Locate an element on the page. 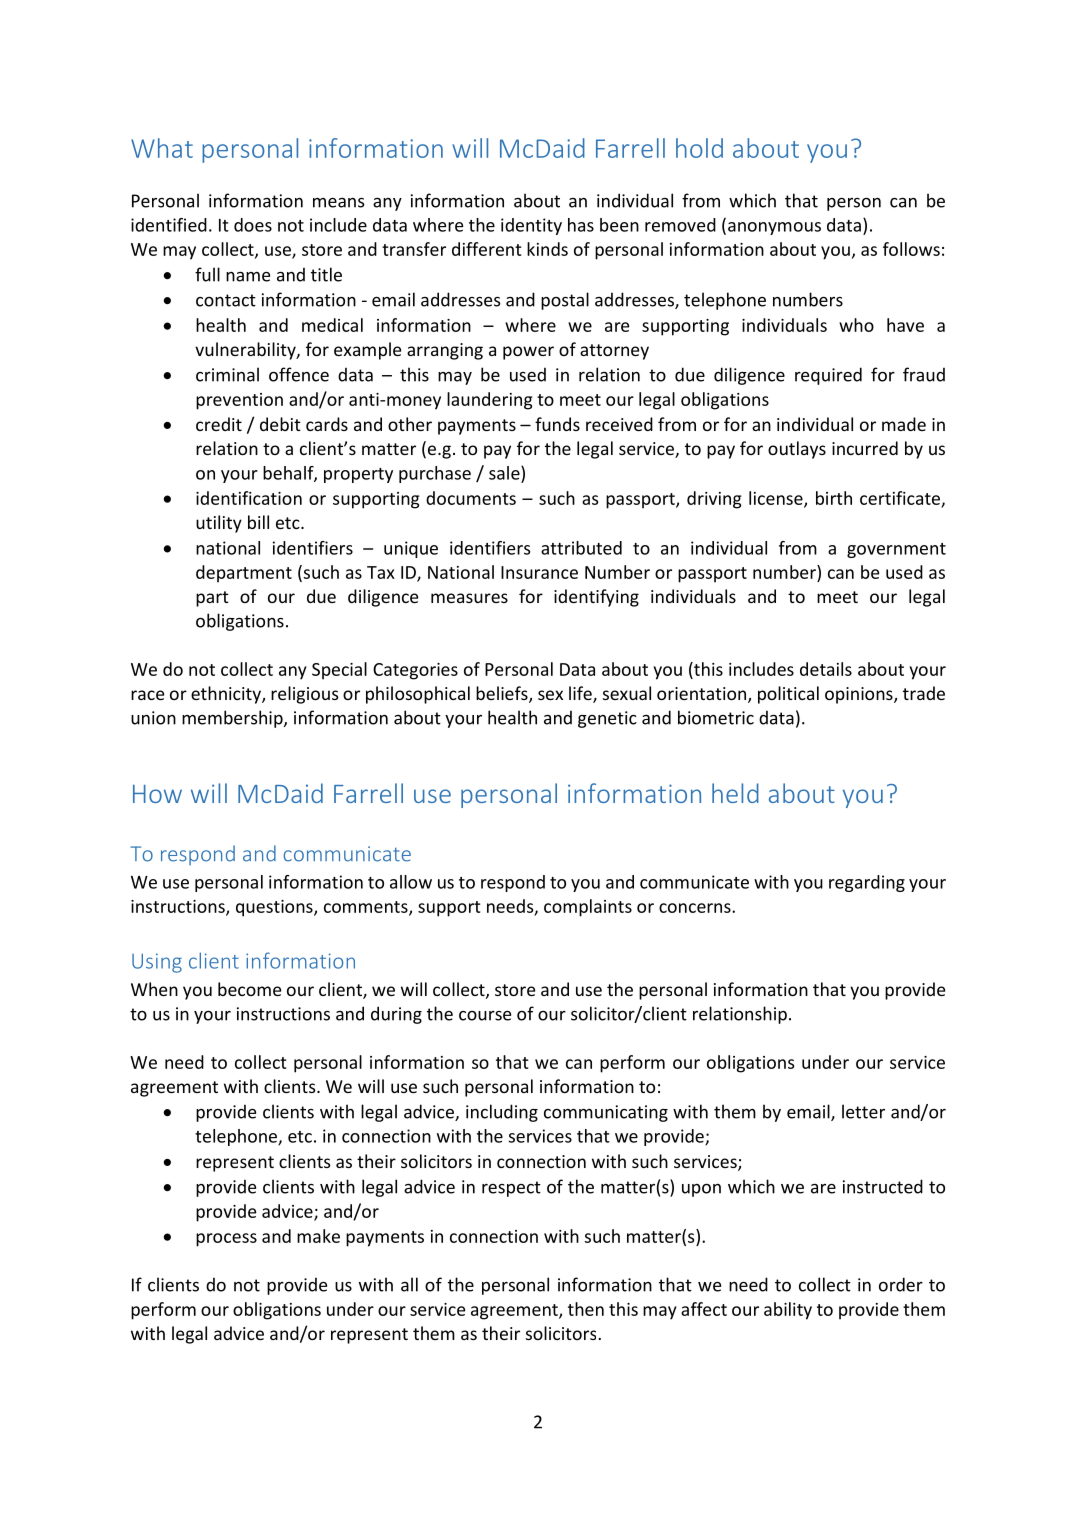 The image size is (1076, 1522). sale is located at coordinates (505, 473).
